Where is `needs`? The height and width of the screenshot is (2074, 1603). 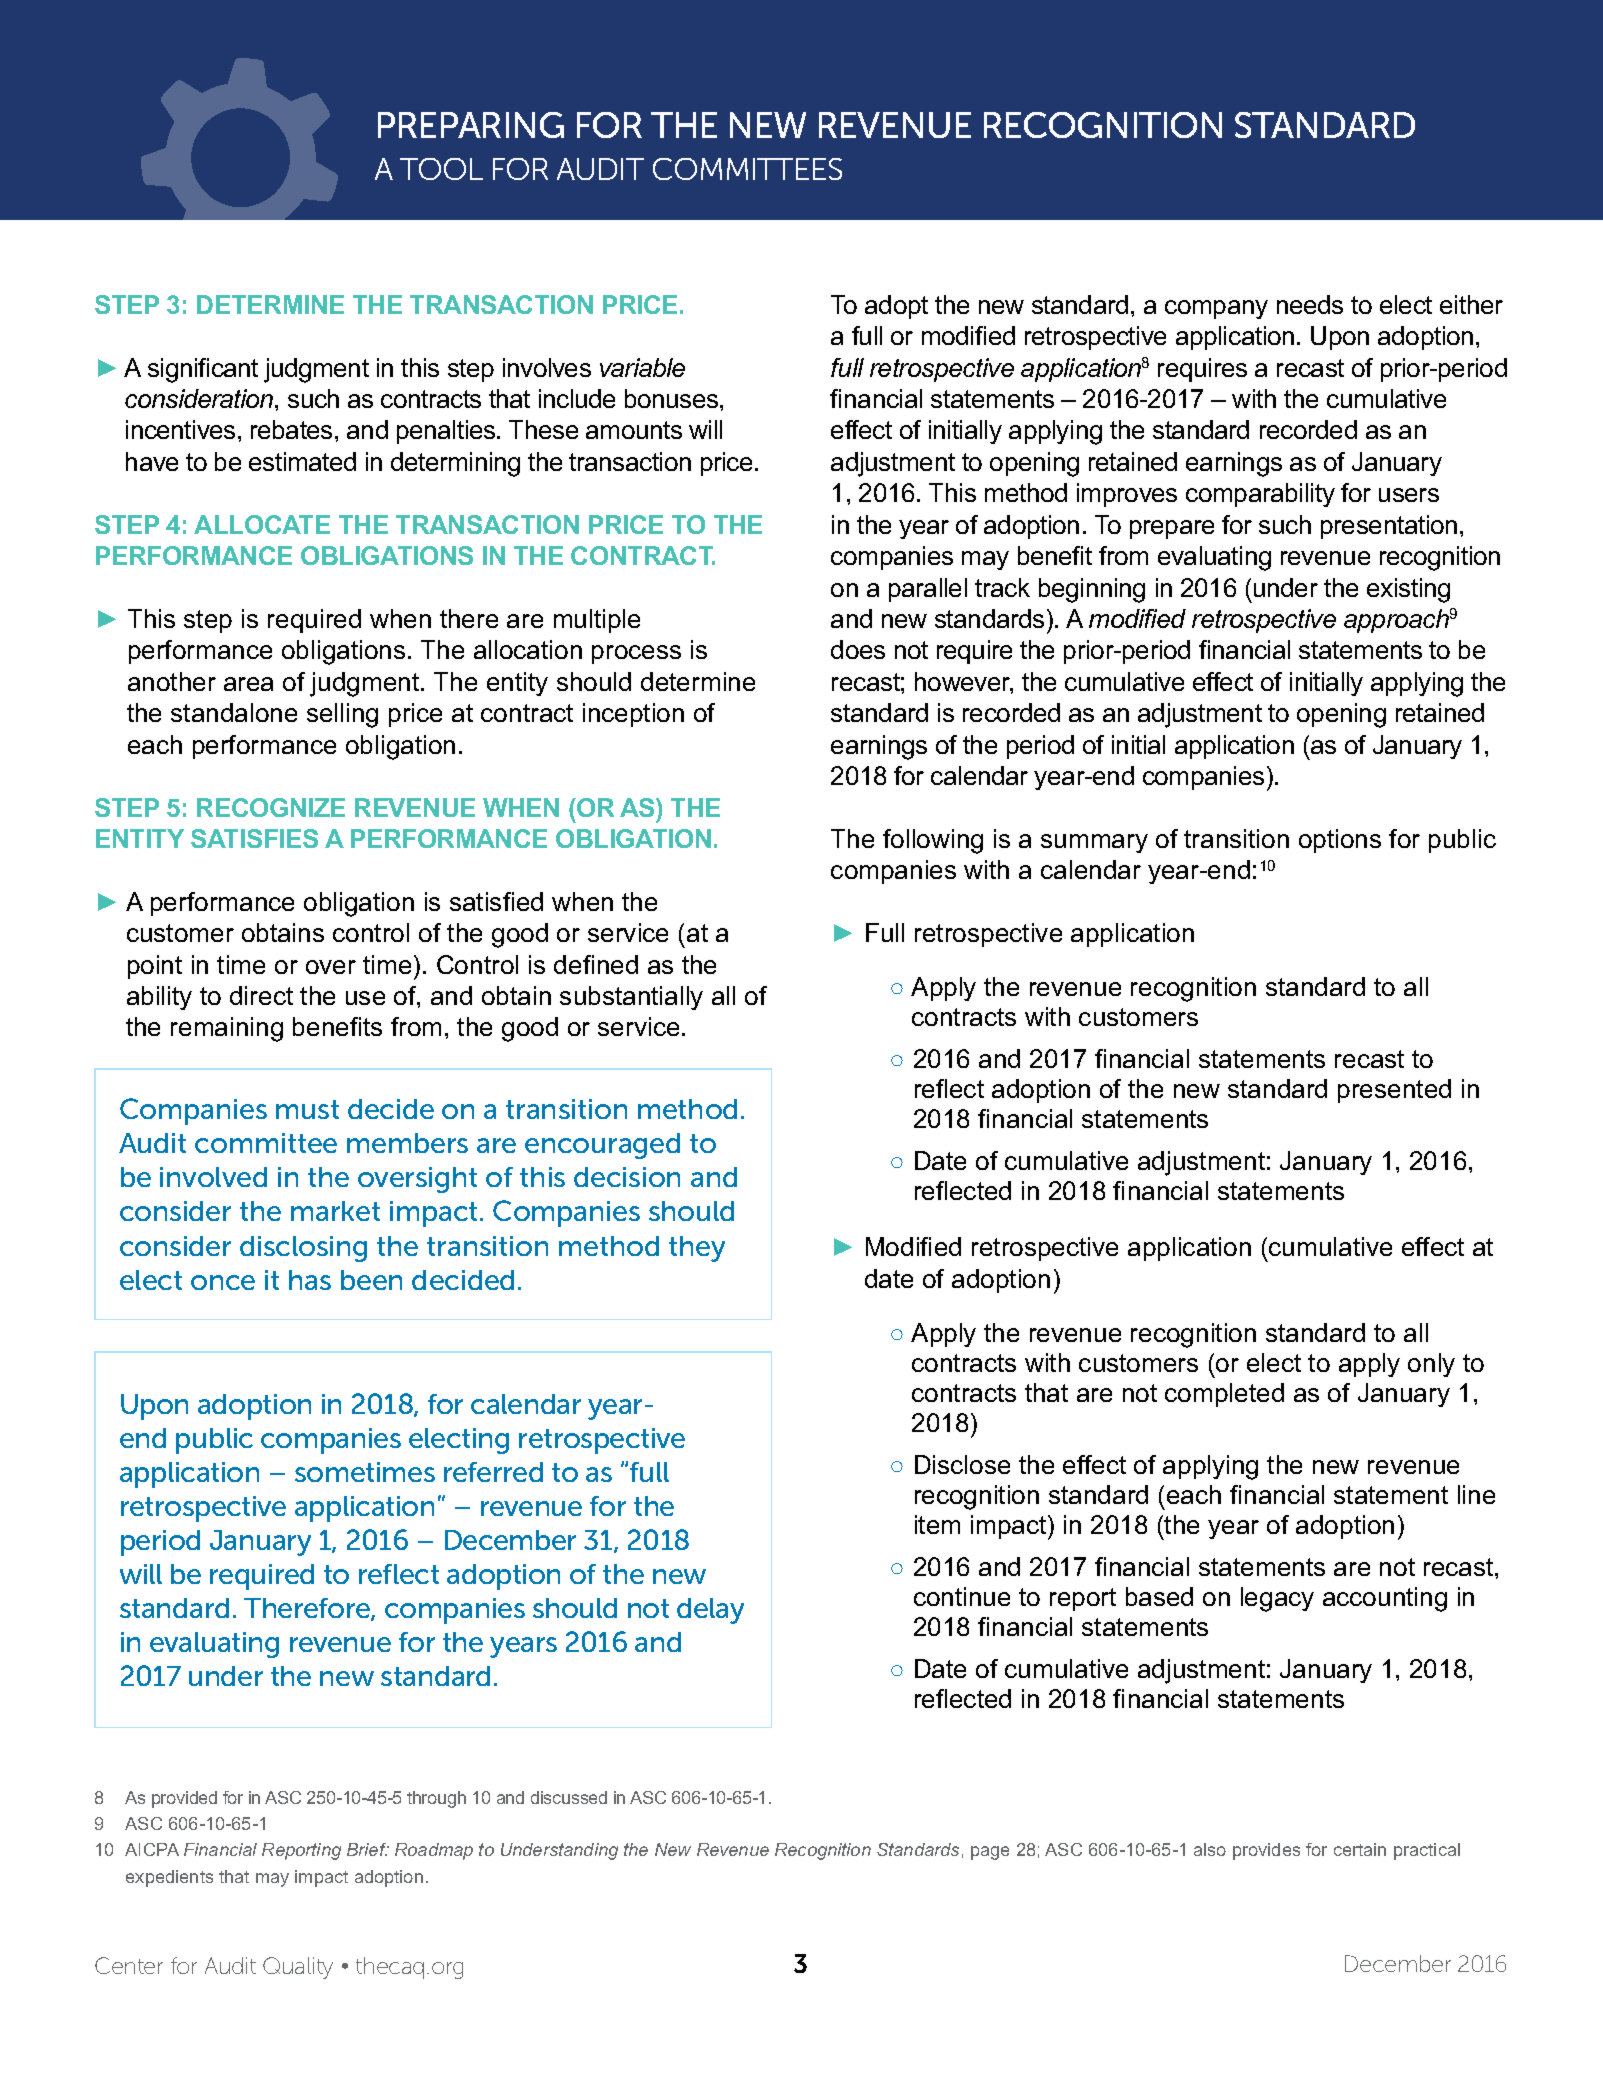 needs is located at coordinates (1310, 304).
